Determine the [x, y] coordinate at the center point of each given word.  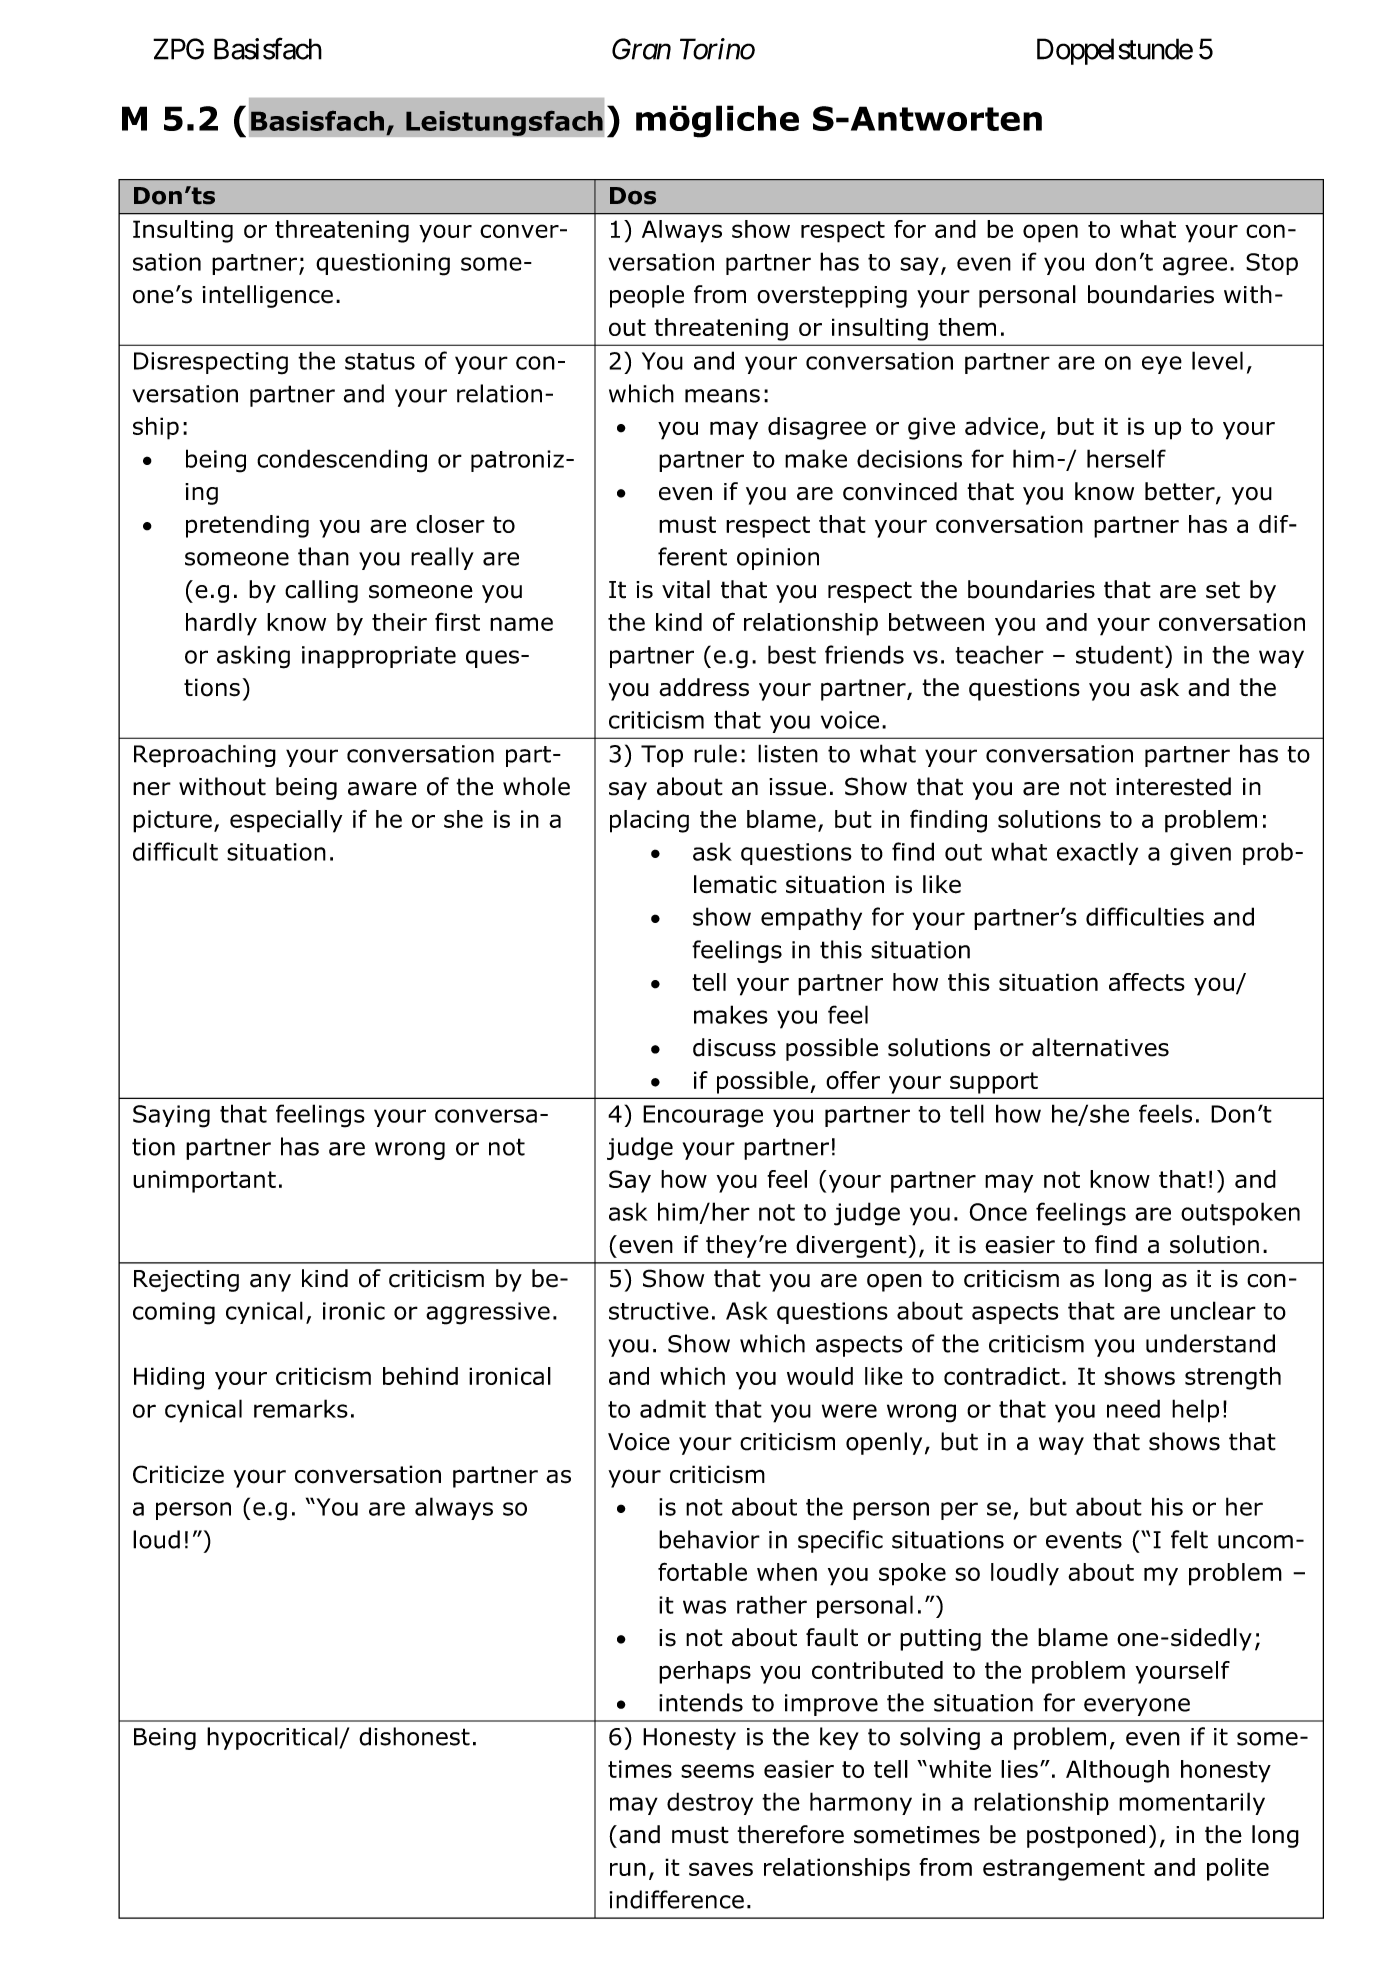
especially [286, 821]
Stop [1272, 264]
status [380, 361]
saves [721, 1869]
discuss [734, 1047]
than [323, 556]
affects [1147, 982]
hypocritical [273, 1738]
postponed [1086, 1836]
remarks [301, 1408]
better [1181, 492]
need [1133, 1408]
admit [673, 1408]
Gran [641, 49]
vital [686, 589]
